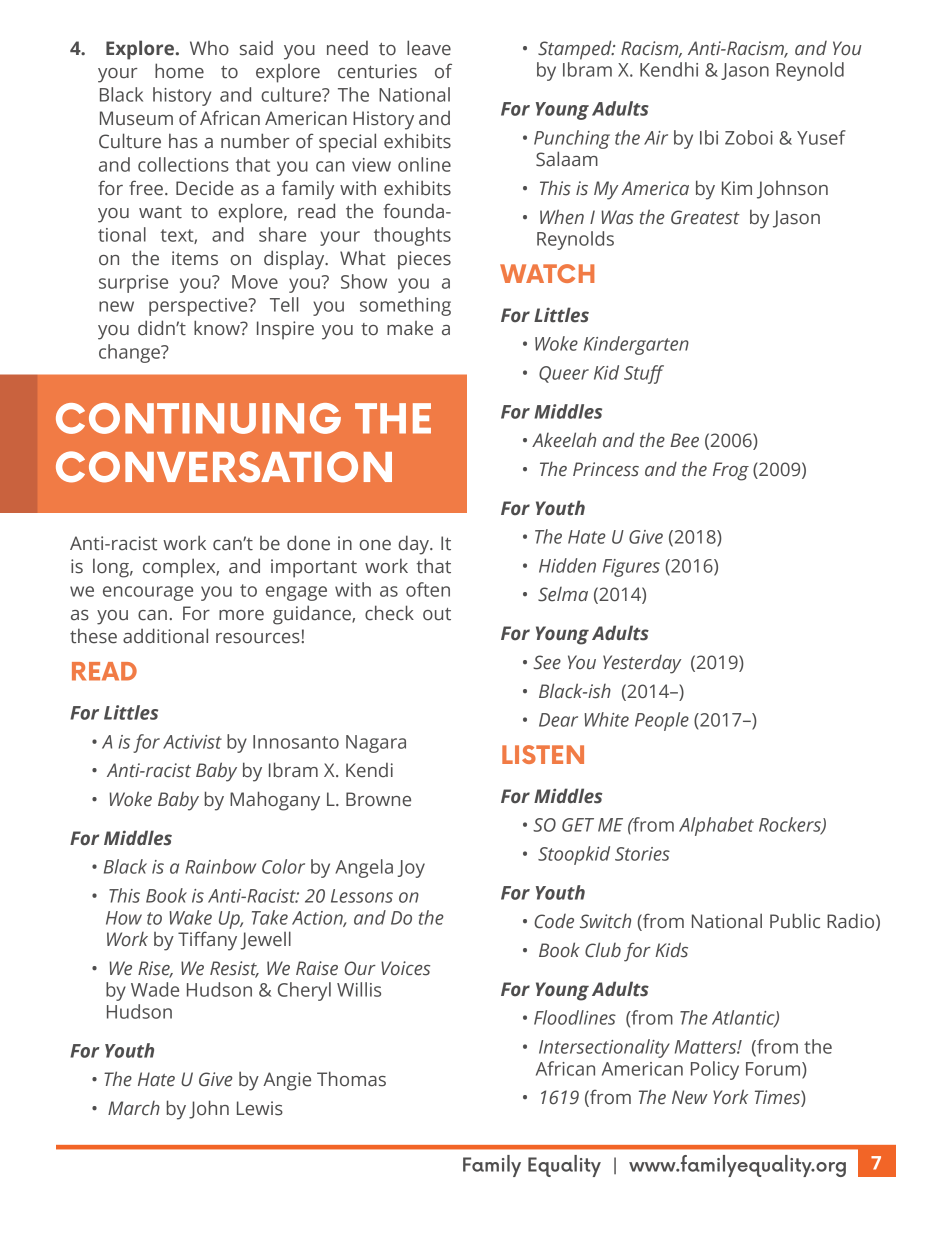 Image resolution: width=952 pixels, height=1233 pixels. I want to click on Air, so click(656, 138).
